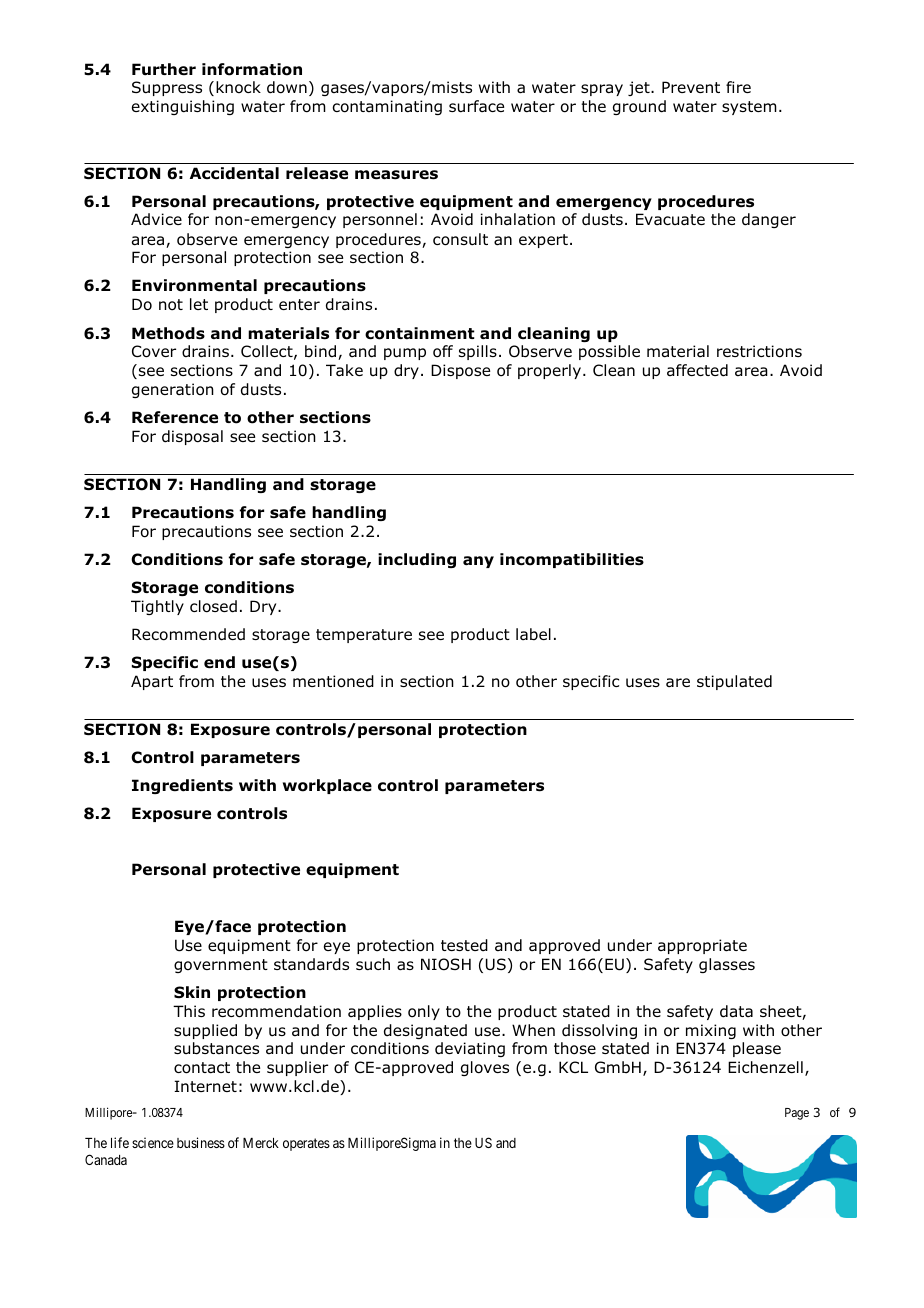 Image resolution: width=924 pixels, height=1308 pixels. Describe the element at coordinates (188, 634) in the document. I see `Recommended` at that location.
